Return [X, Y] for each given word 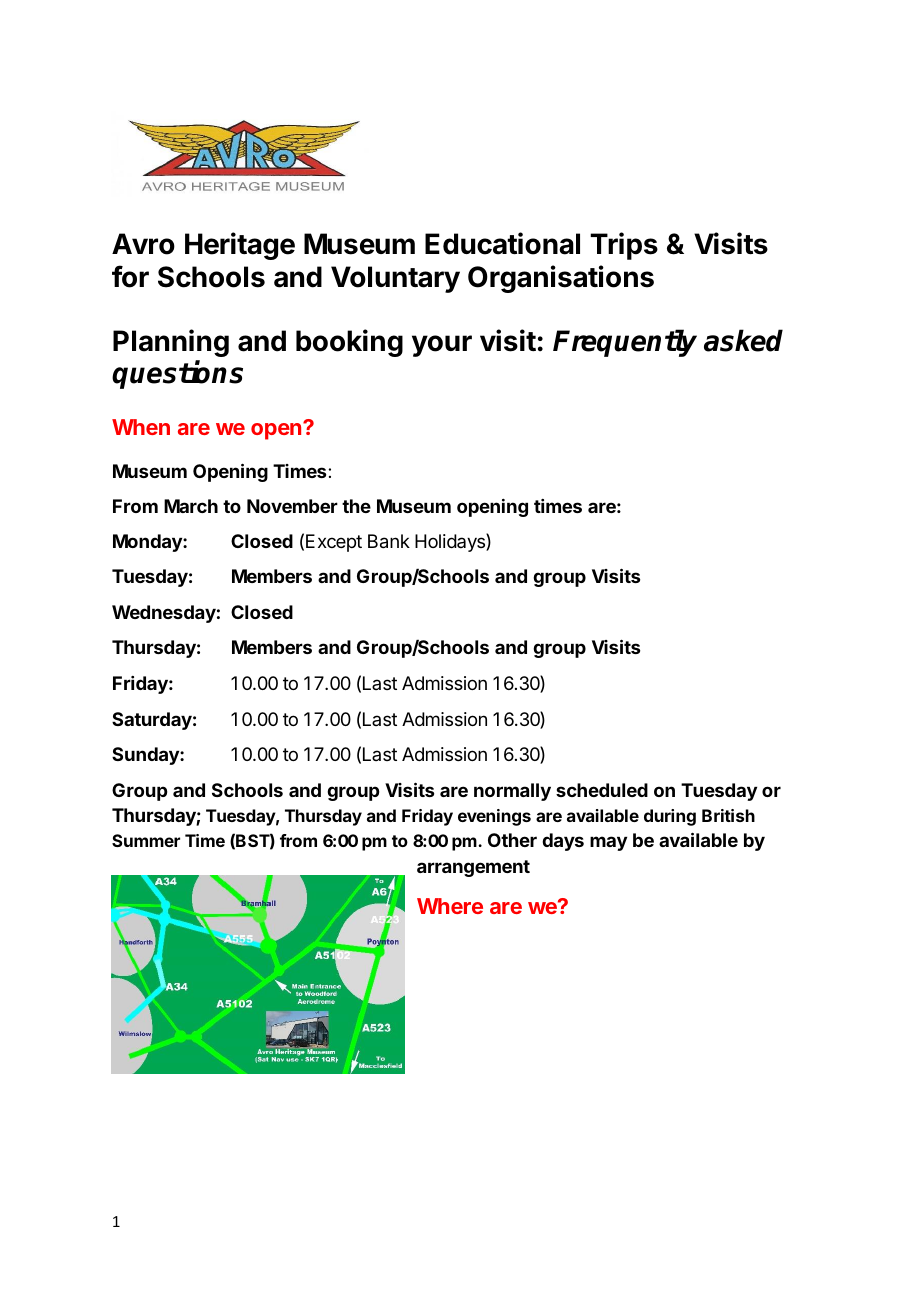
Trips [624, 246]
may [608, 843]
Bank [389, 541]
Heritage [240, 246]
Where [450, 906]
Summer [146, 840]
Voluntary [395, 279]
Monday [148, 543]
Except [334, 543]
